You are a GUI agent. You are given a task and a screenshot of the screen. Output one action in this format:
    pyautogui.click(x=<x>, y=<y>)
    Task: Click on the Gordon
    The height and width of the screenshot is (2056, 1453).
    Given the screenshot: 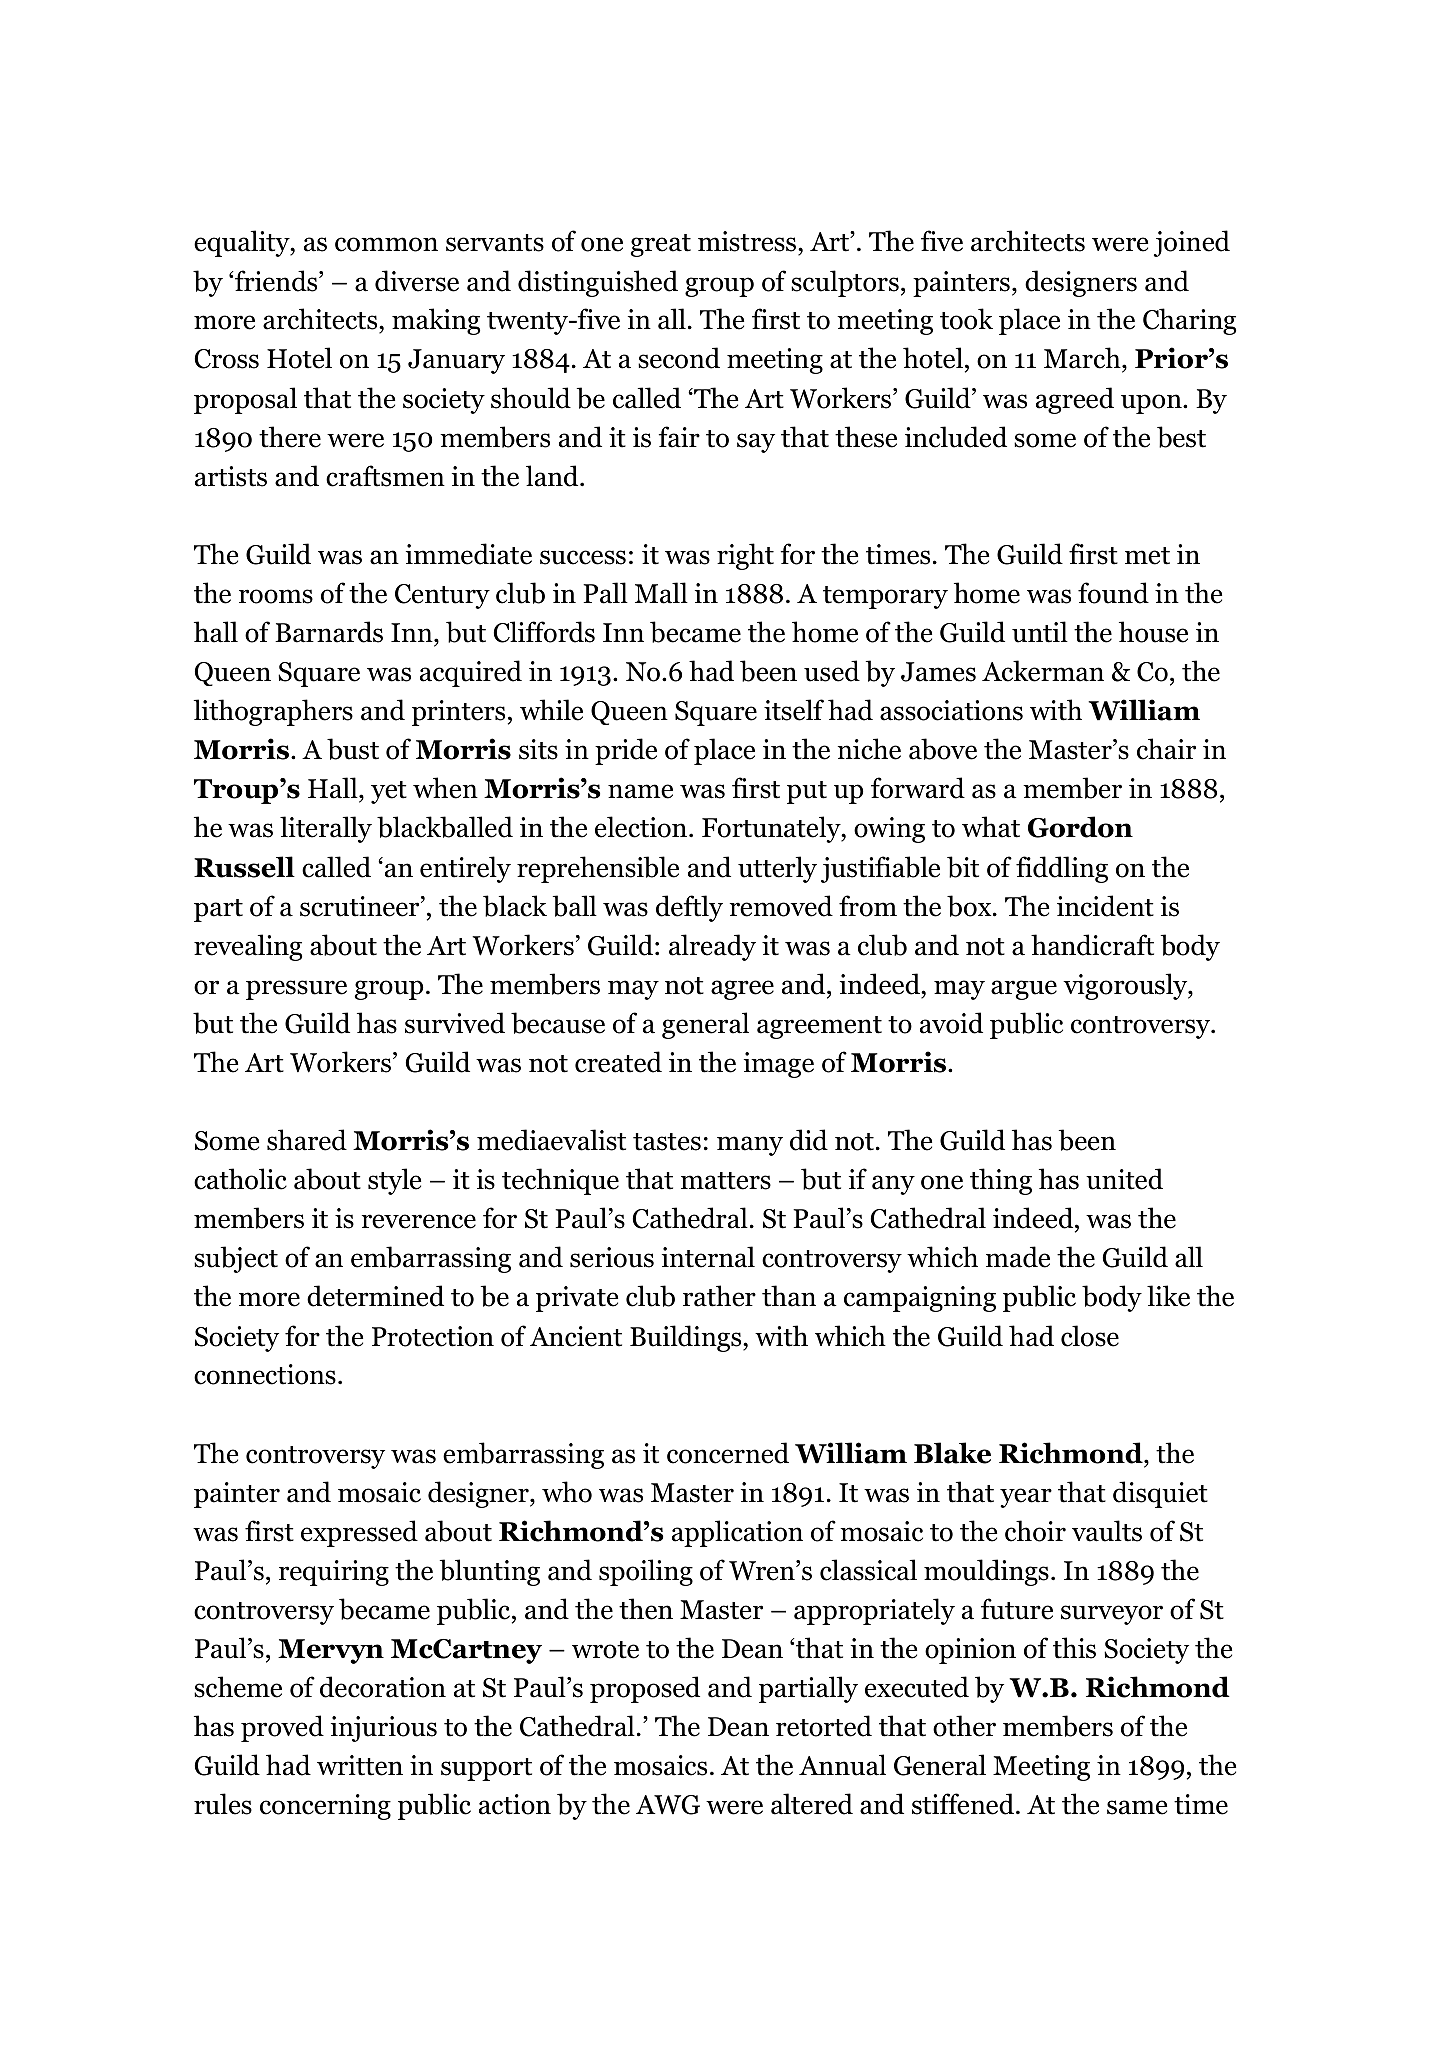 What is the action you would take?
    pyautogui.click(x=1080, y=827)
